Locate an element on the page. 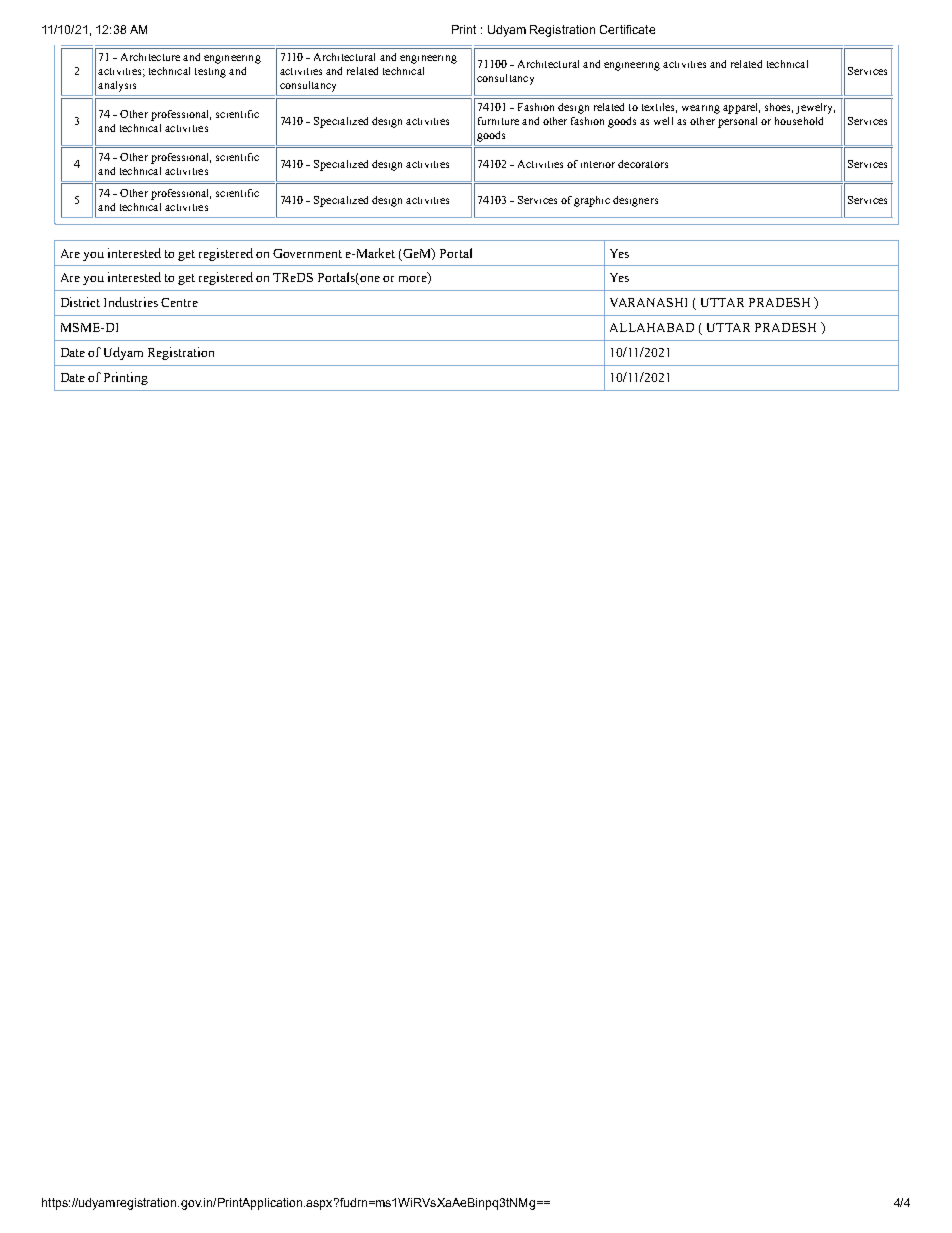  graphic is located at coordinates (592, 201).
